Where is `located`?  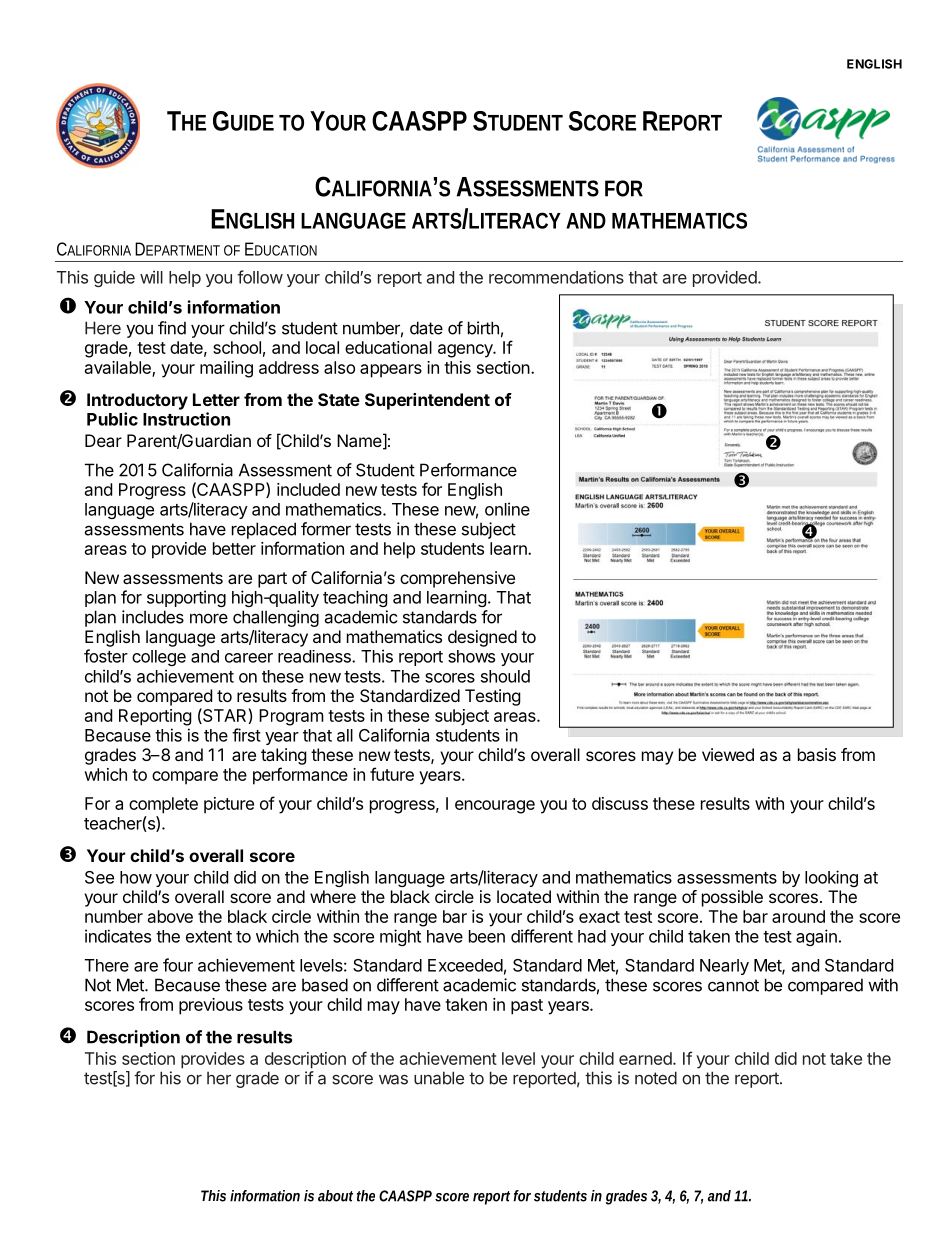
located is located at coordinates (524, 896).
